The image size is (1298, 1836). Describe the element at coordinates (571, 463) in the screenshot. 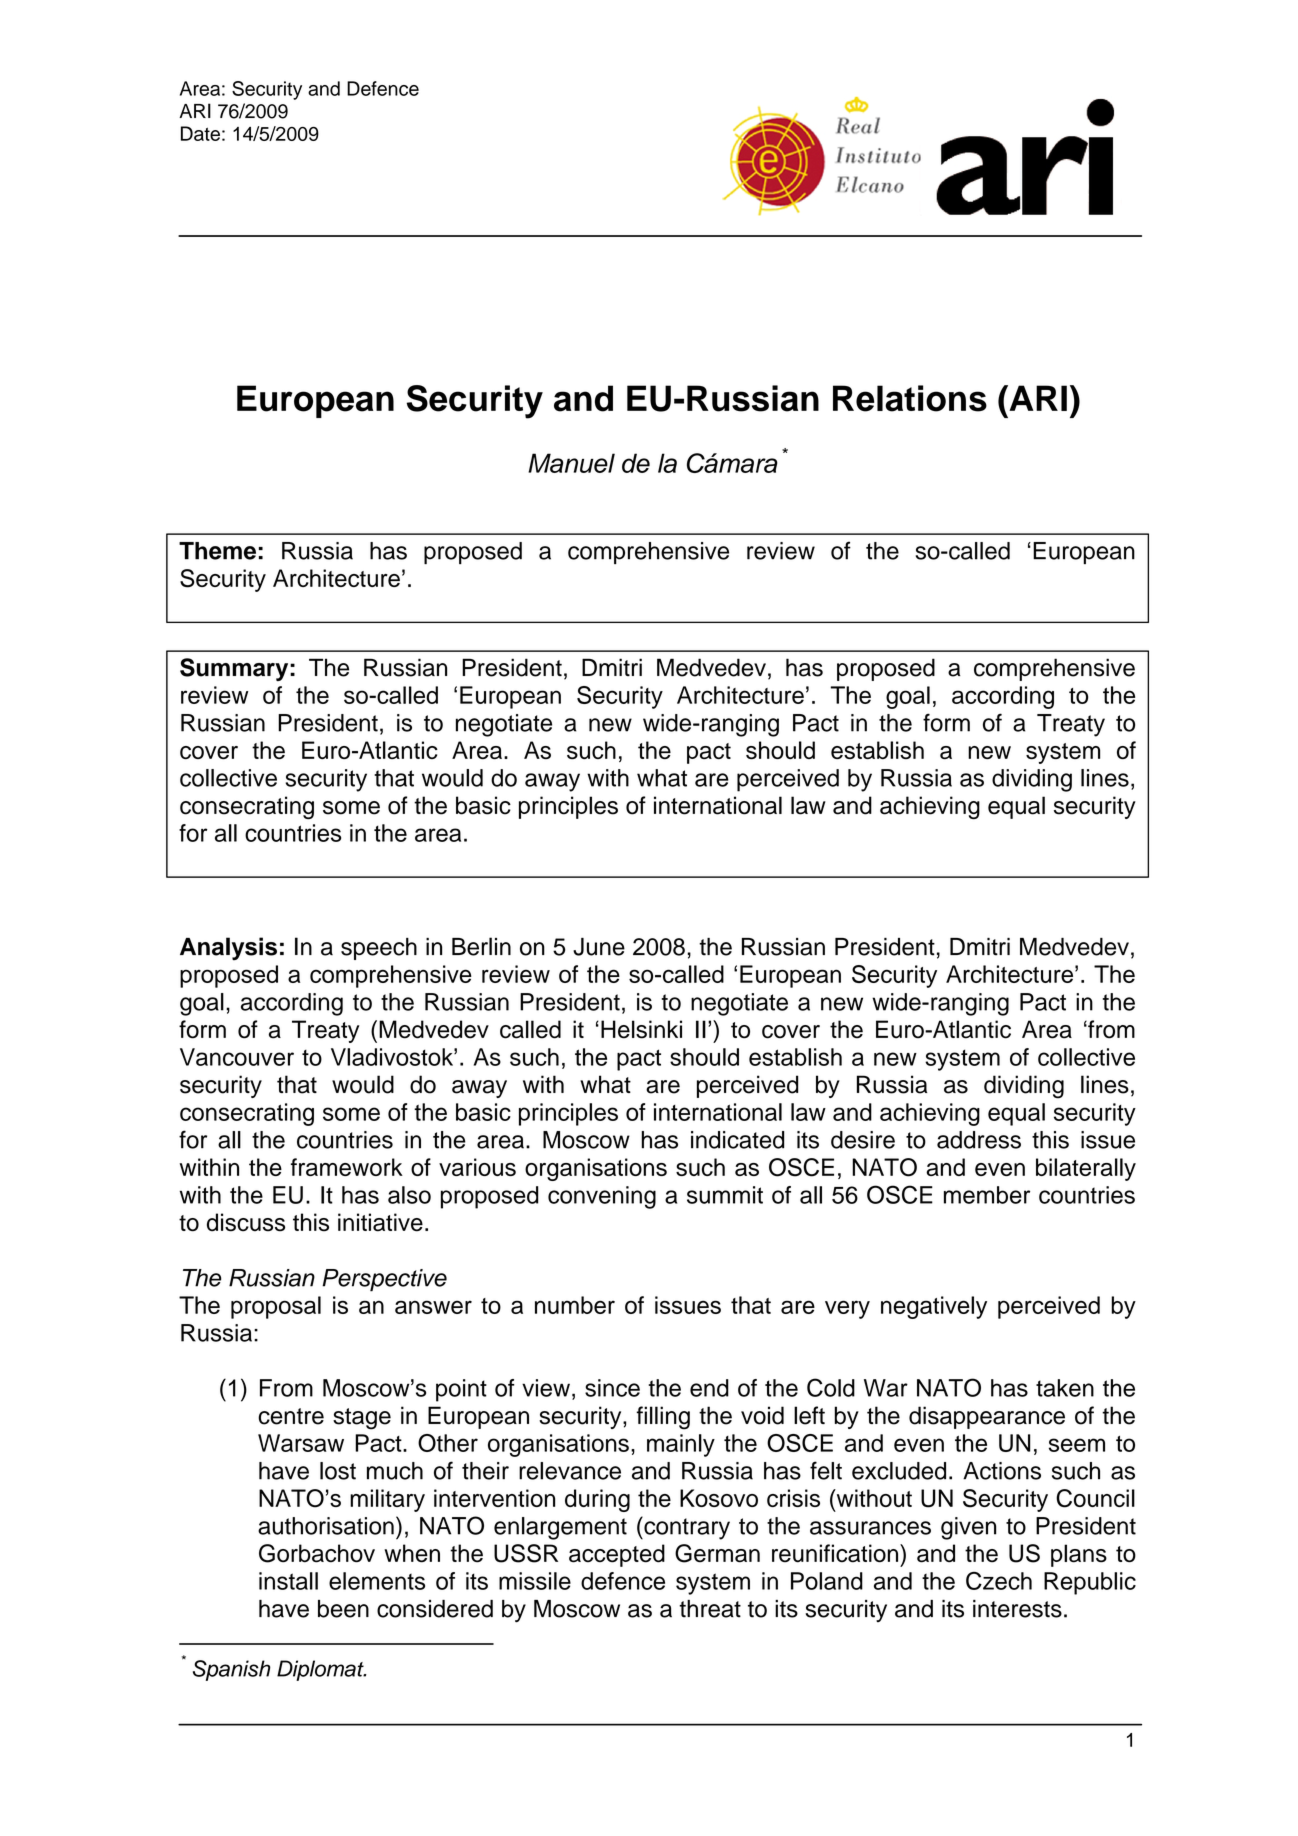

I see `Manuel` at that location.
